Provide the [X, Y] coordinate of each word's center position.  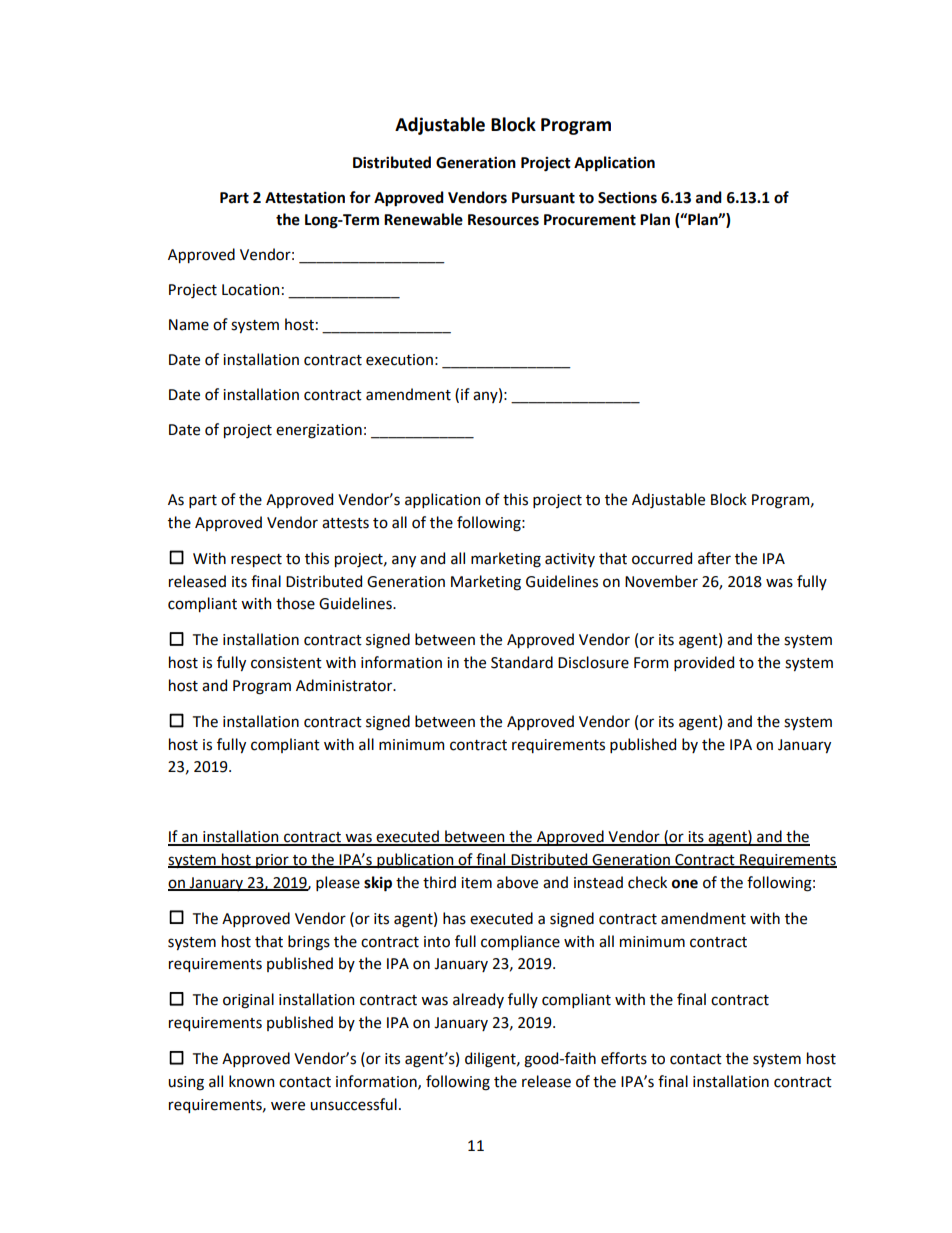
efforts [624, 1058]
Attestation [305, 198]
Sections [627, 197]
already [478, 1000]
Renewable [423, 219]
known [251, 1081]
